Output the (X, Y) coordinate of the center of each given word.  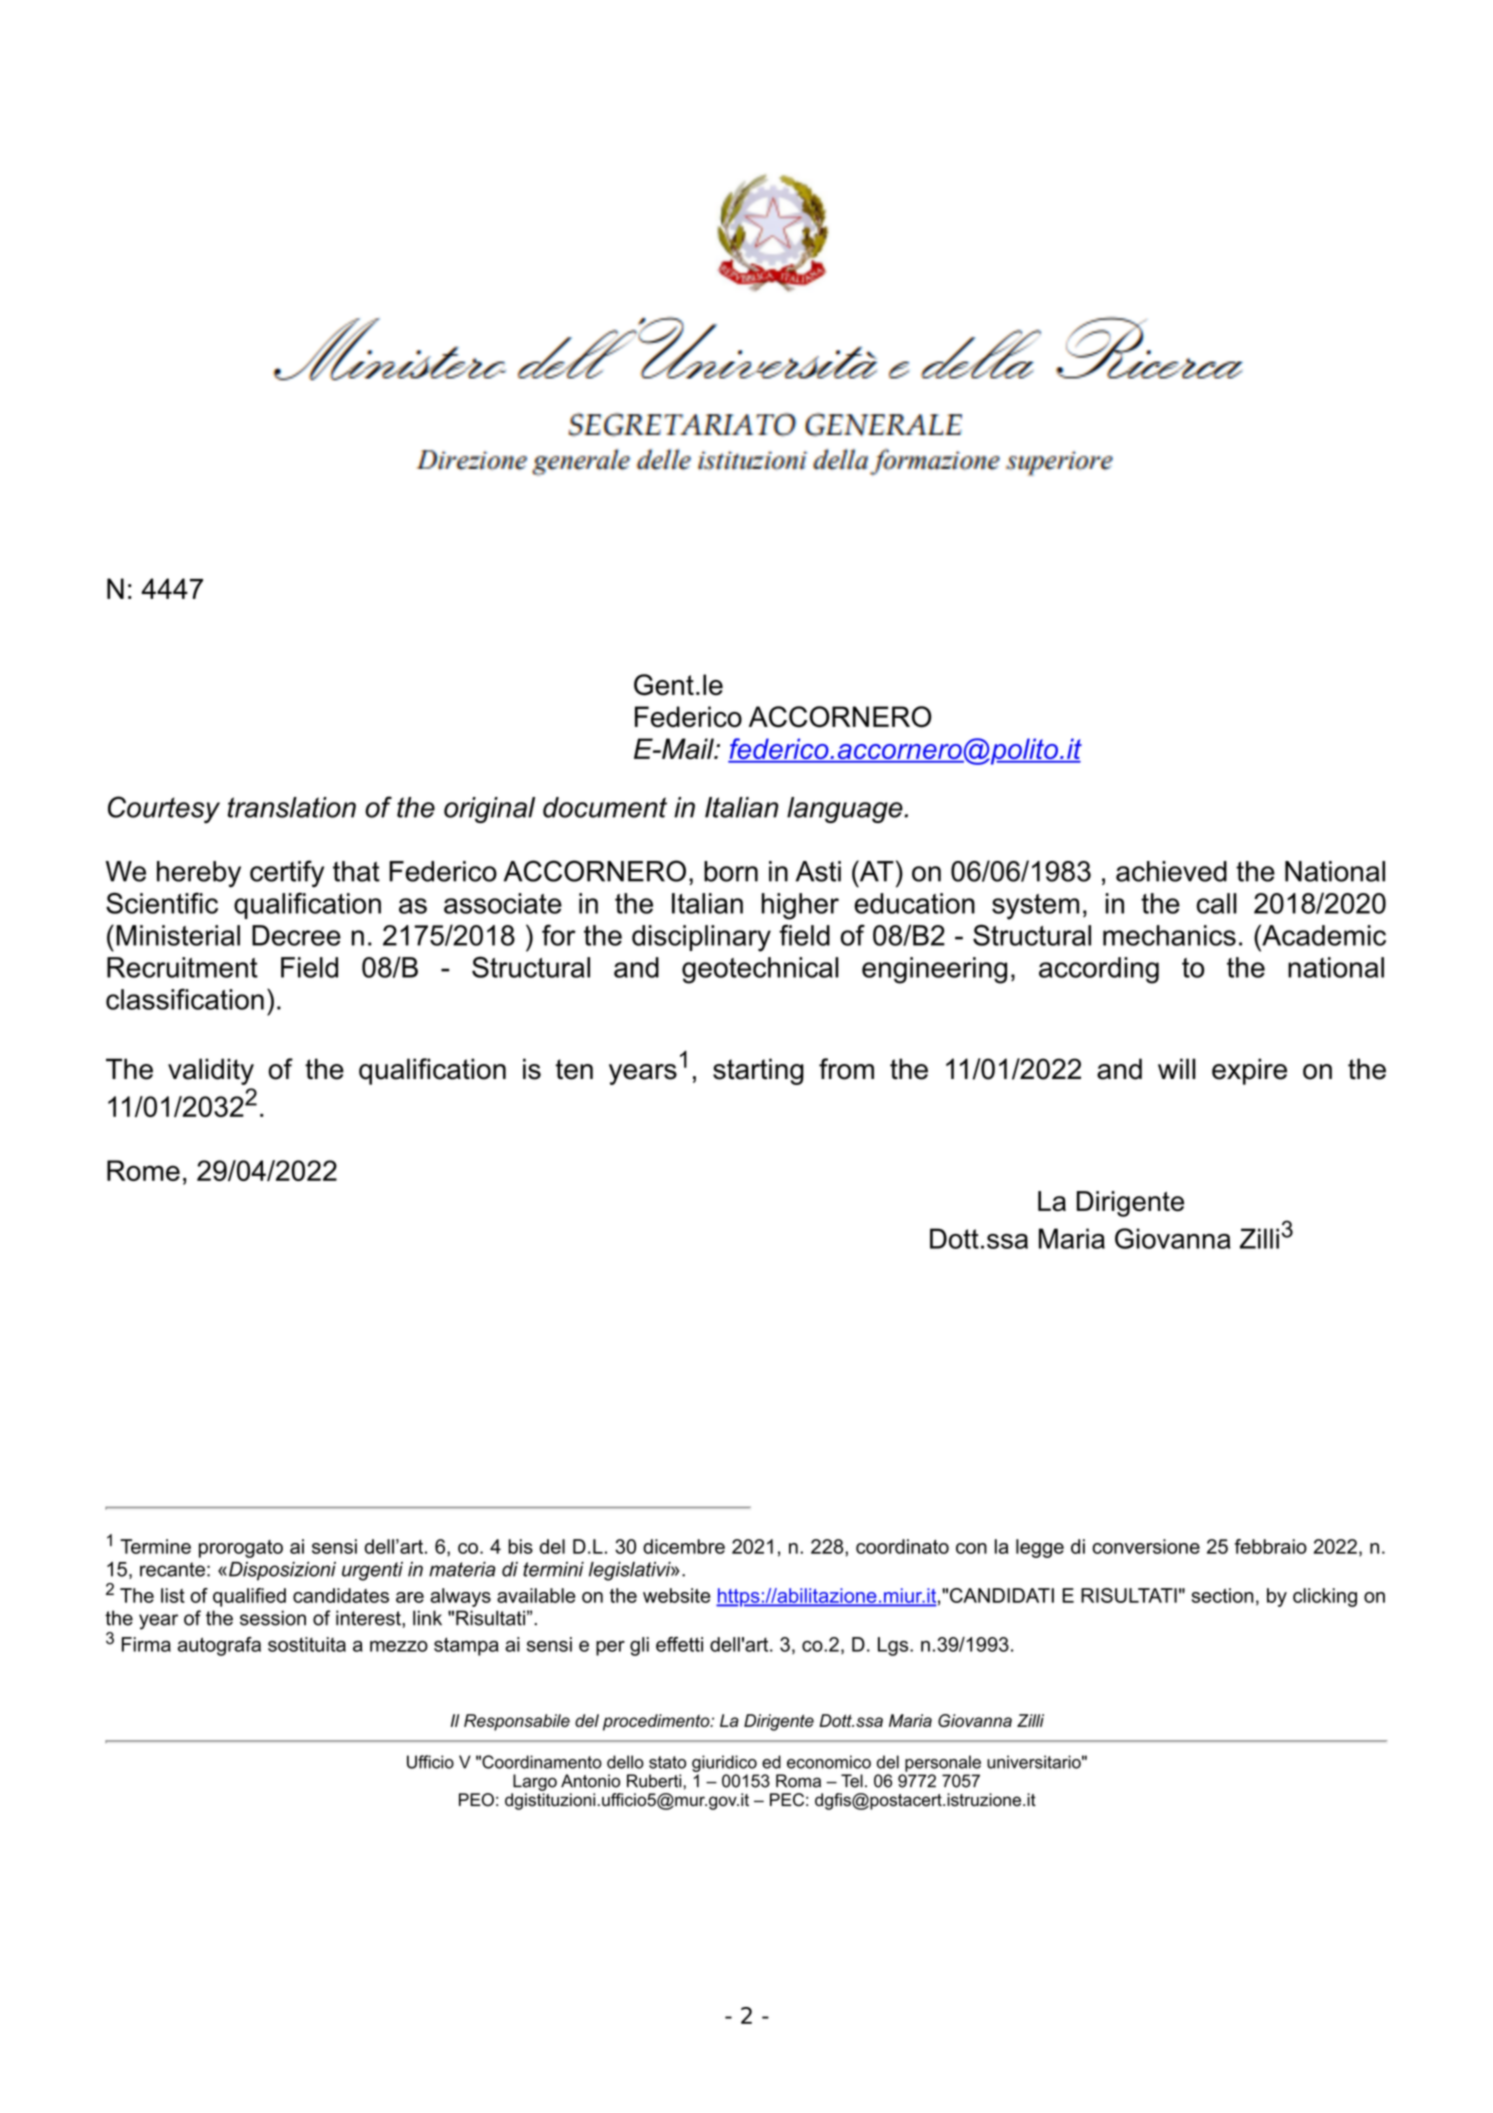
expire (1249, 1071)
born (731, 871)
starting (758, 1071)
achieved (1171, 871)
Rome (143, 1170)
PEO (476, 1800)
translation (292, 807)
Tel (852, 1781)
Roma (798, 1781)
